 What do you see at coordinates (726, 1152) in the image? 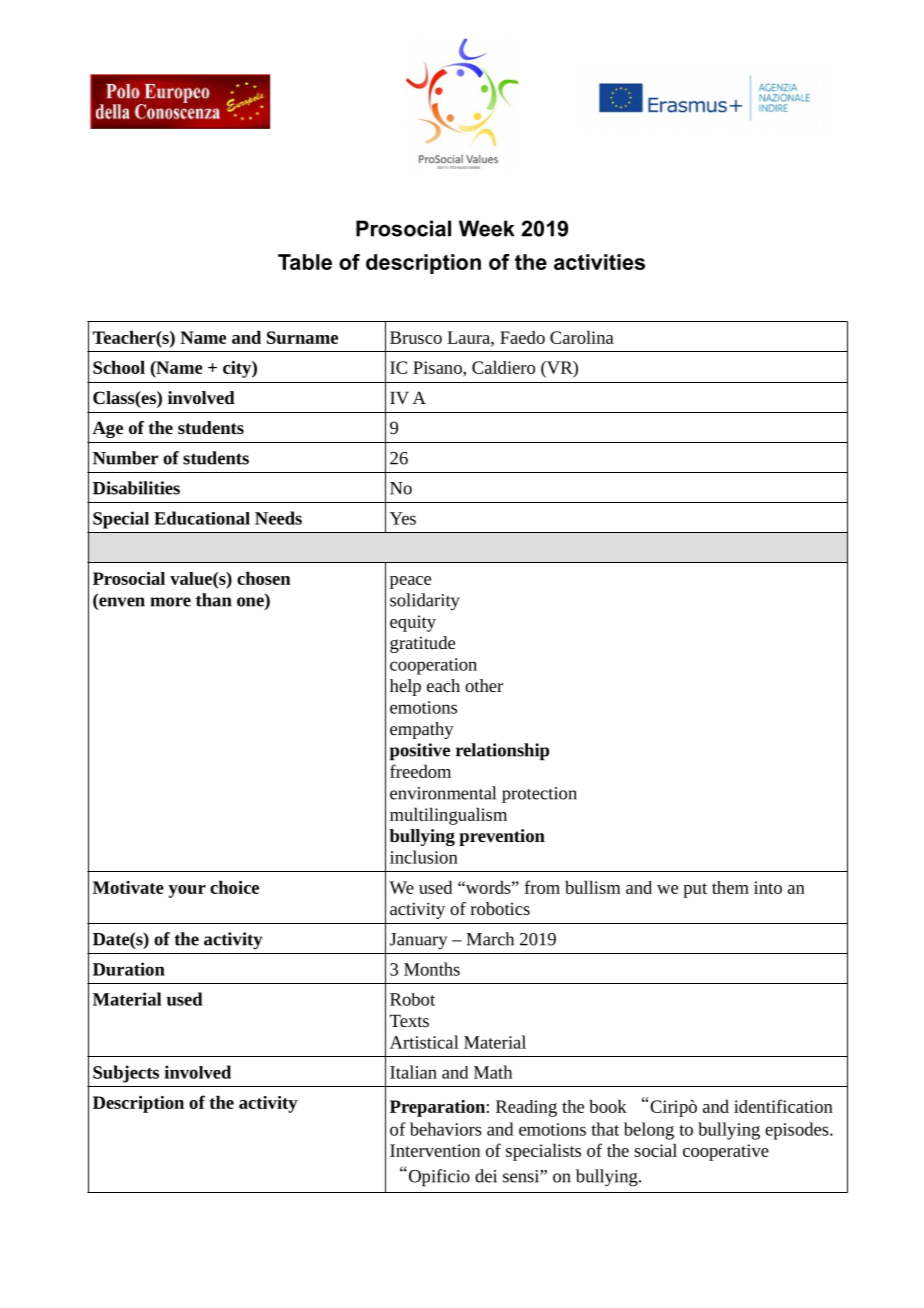
I see `cooperative` at bounding box center [726, 1152].
